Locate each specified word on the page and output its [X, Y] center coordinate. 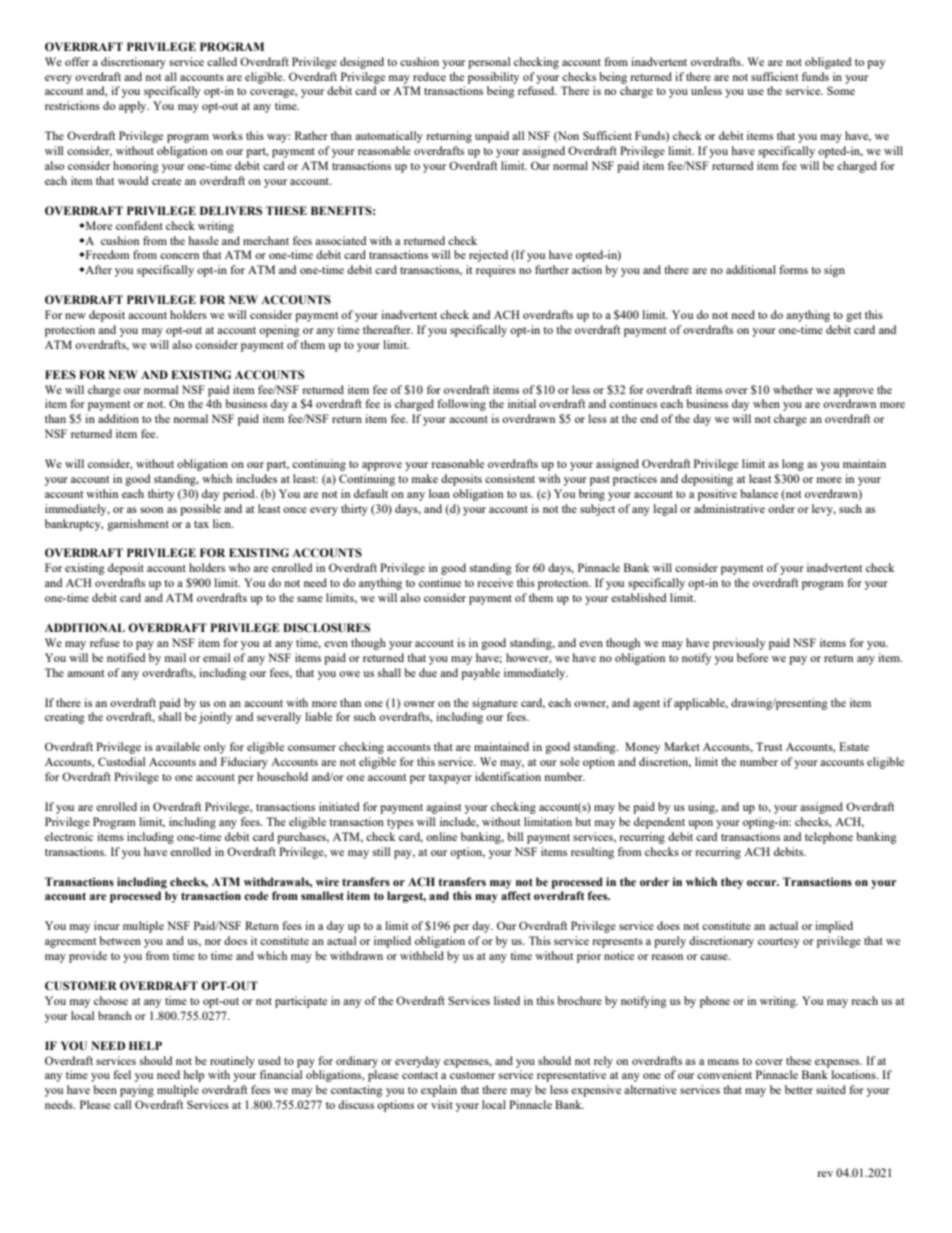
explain [439, 1091]
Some [841, 90]
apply [134, 107]
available [178, 746]
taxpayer [450, 779]
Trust [769, 746]
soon [151, 510]
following [461, 405]
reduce [429, 76]
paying [137, 1091]
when [766, 403]
